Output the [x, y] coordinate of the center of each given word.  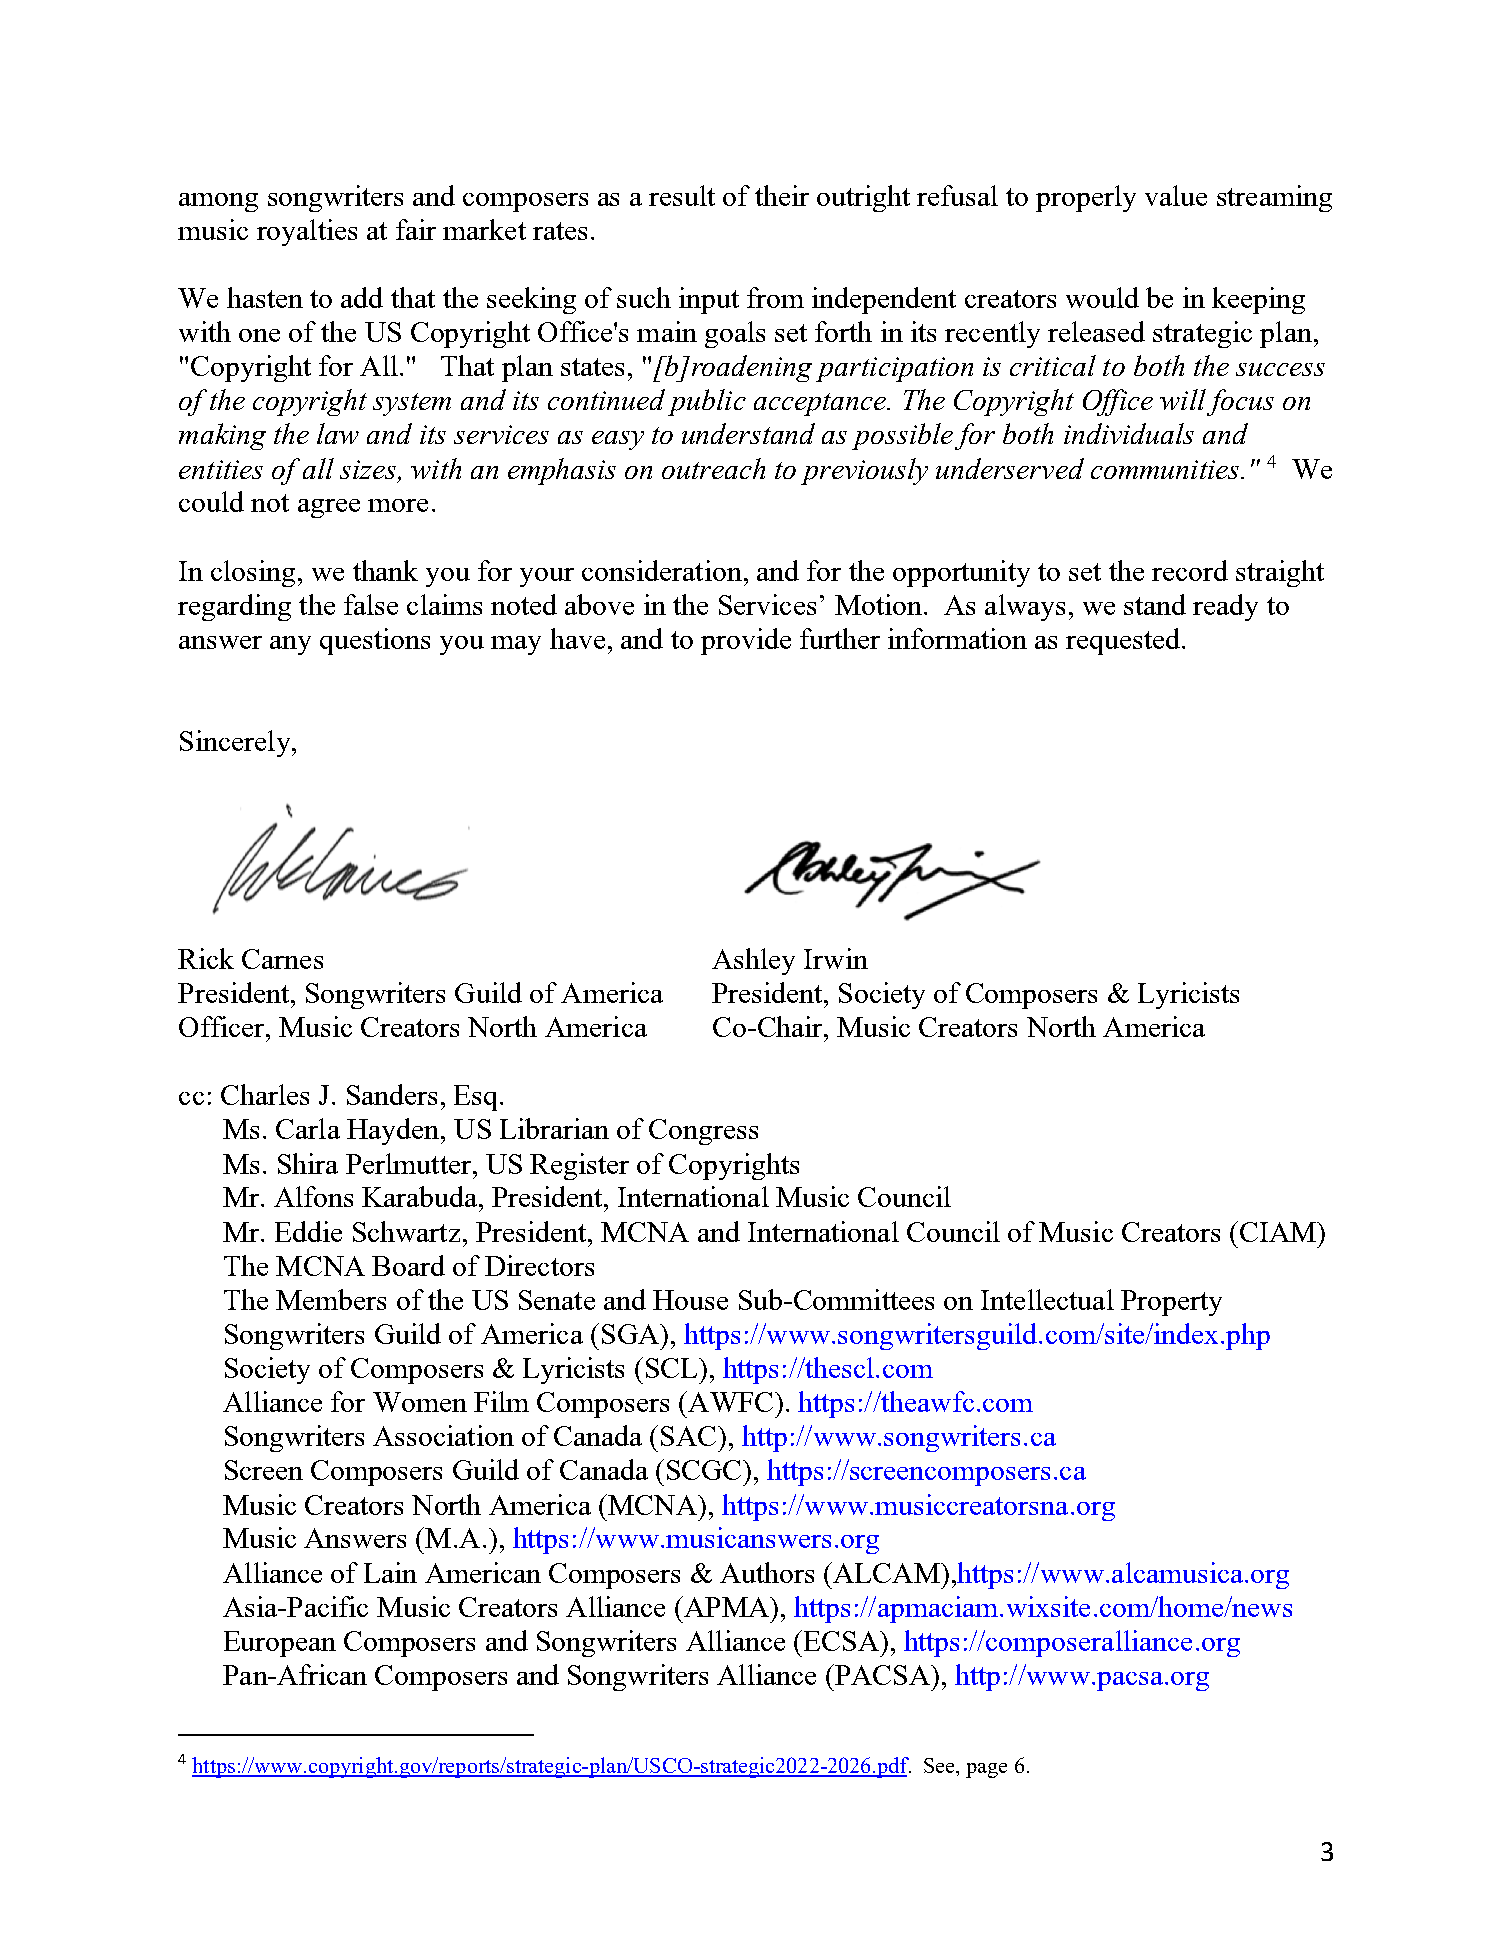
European [280, 1644]
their [782, 195]
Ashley [753, 961]
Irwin [836, 958]
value [1176, 195]
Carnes [282, 959]
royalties [307, 232]
